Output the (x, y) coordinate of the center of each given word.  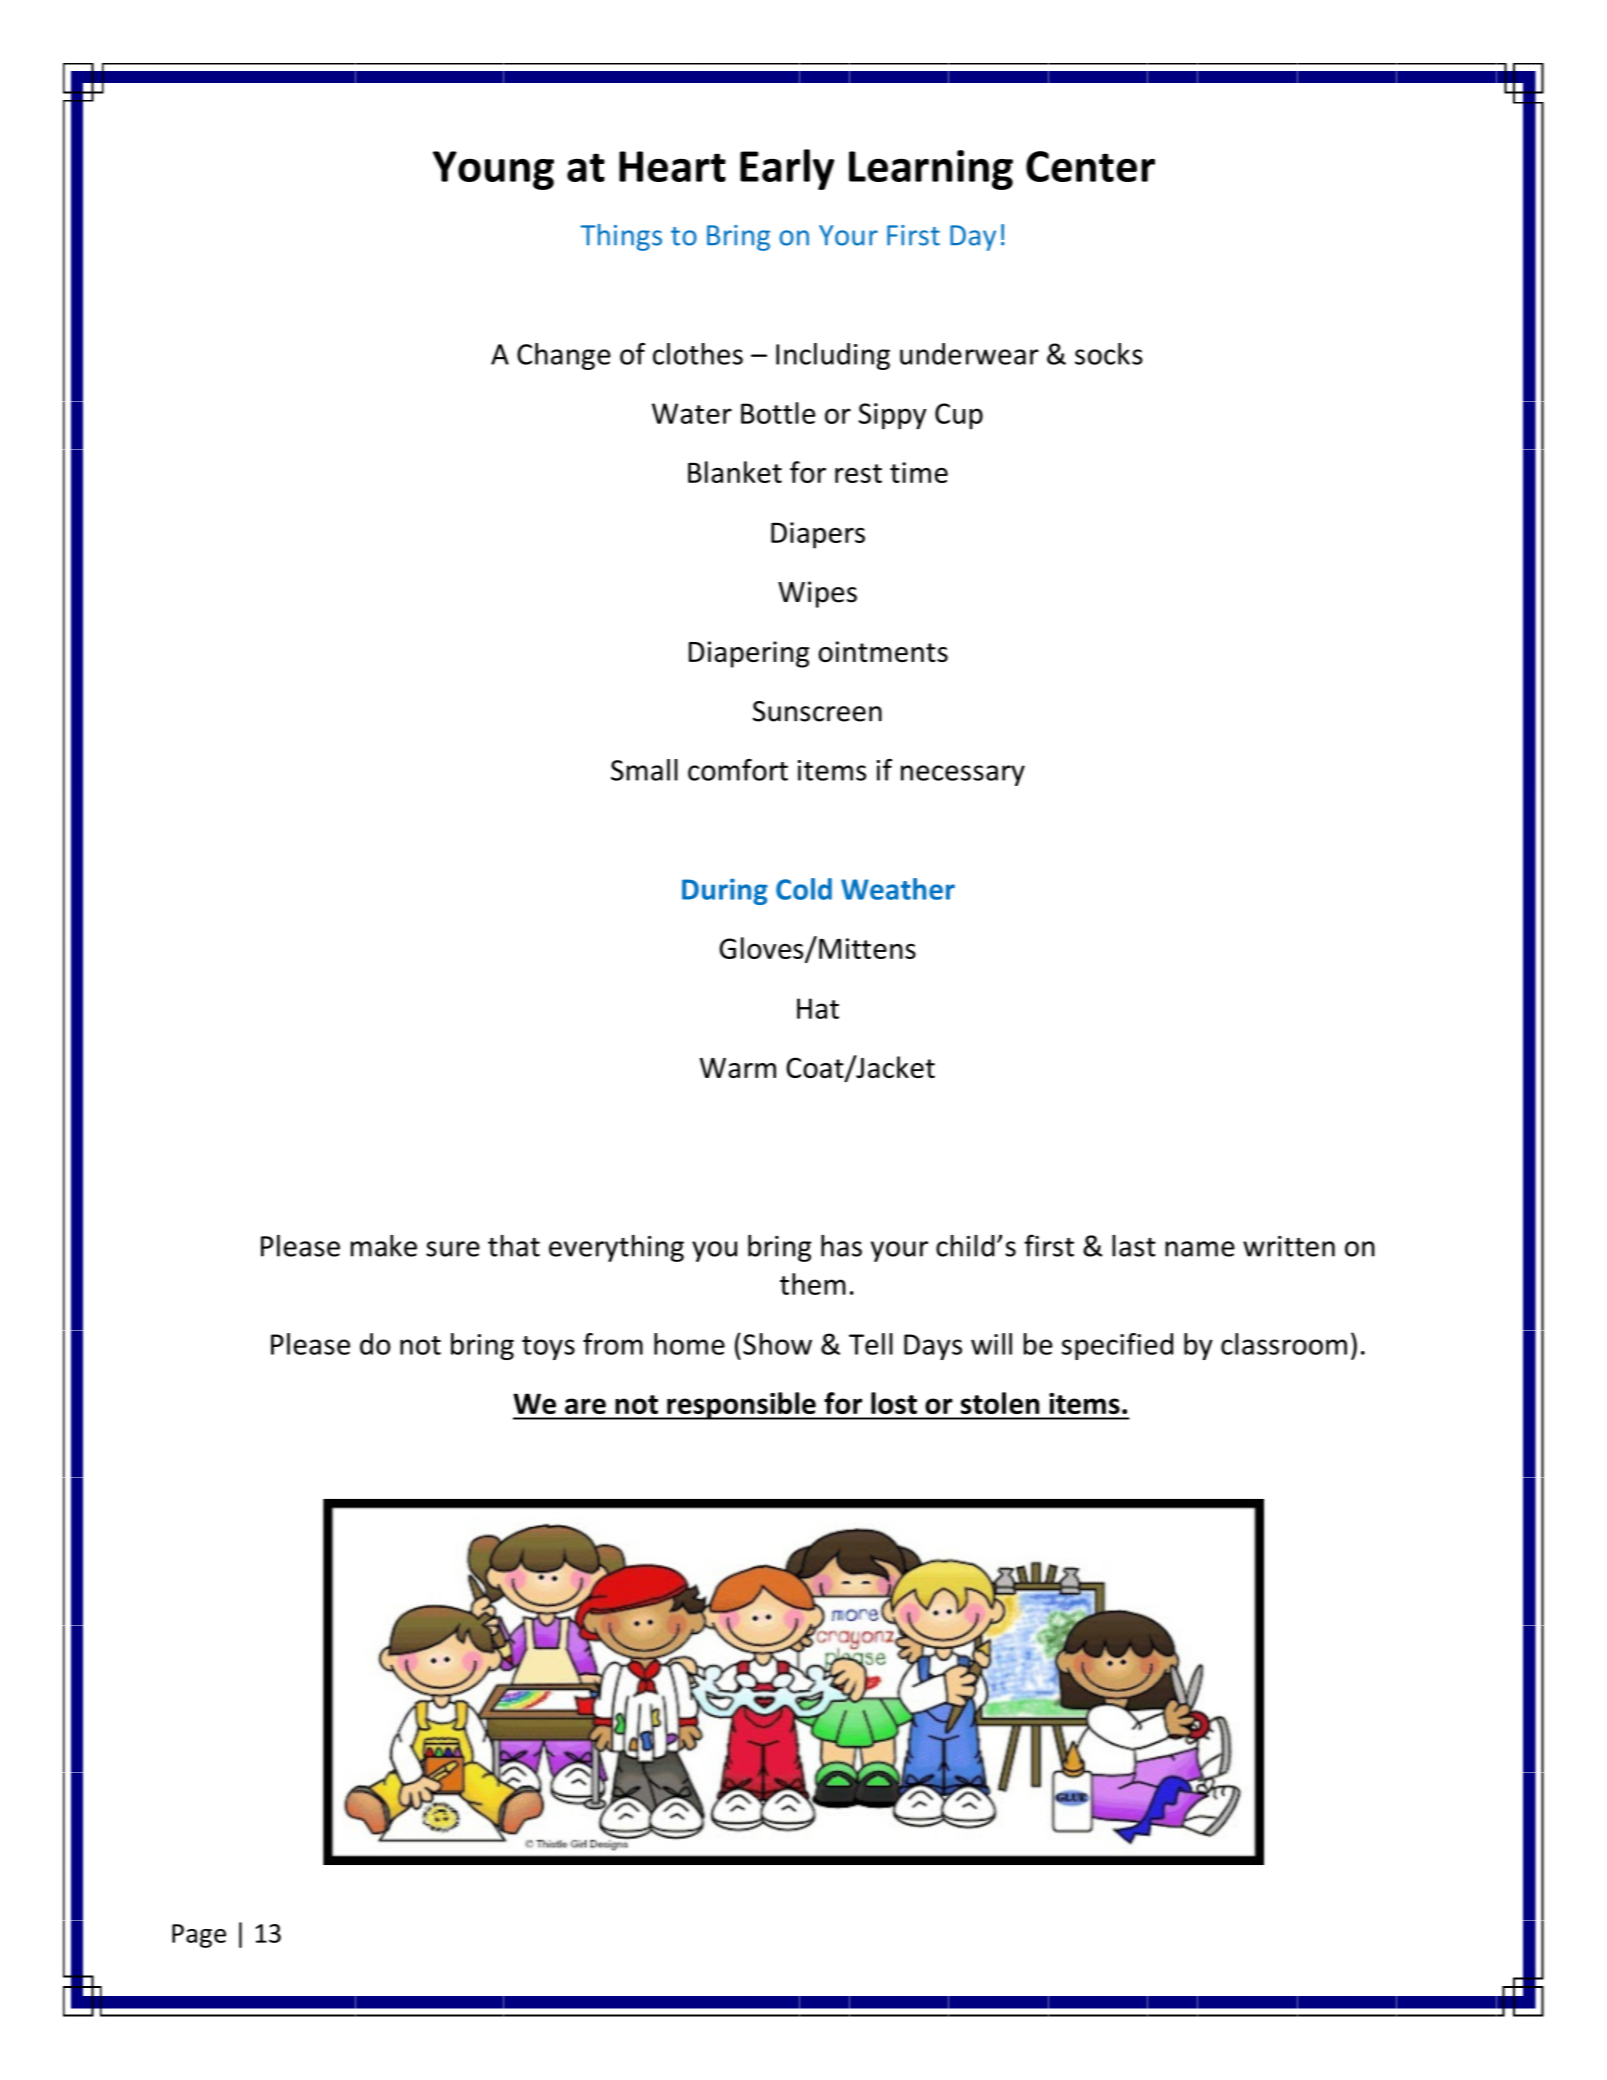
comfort (738, 770)
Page (199, 1936)
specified (1117, 1346)
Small (644, 770)
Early (787, 169)
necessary (963, 775)
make (384, 1246)
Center (1090, 166)
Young (493, 170)
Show (777, 1344)
